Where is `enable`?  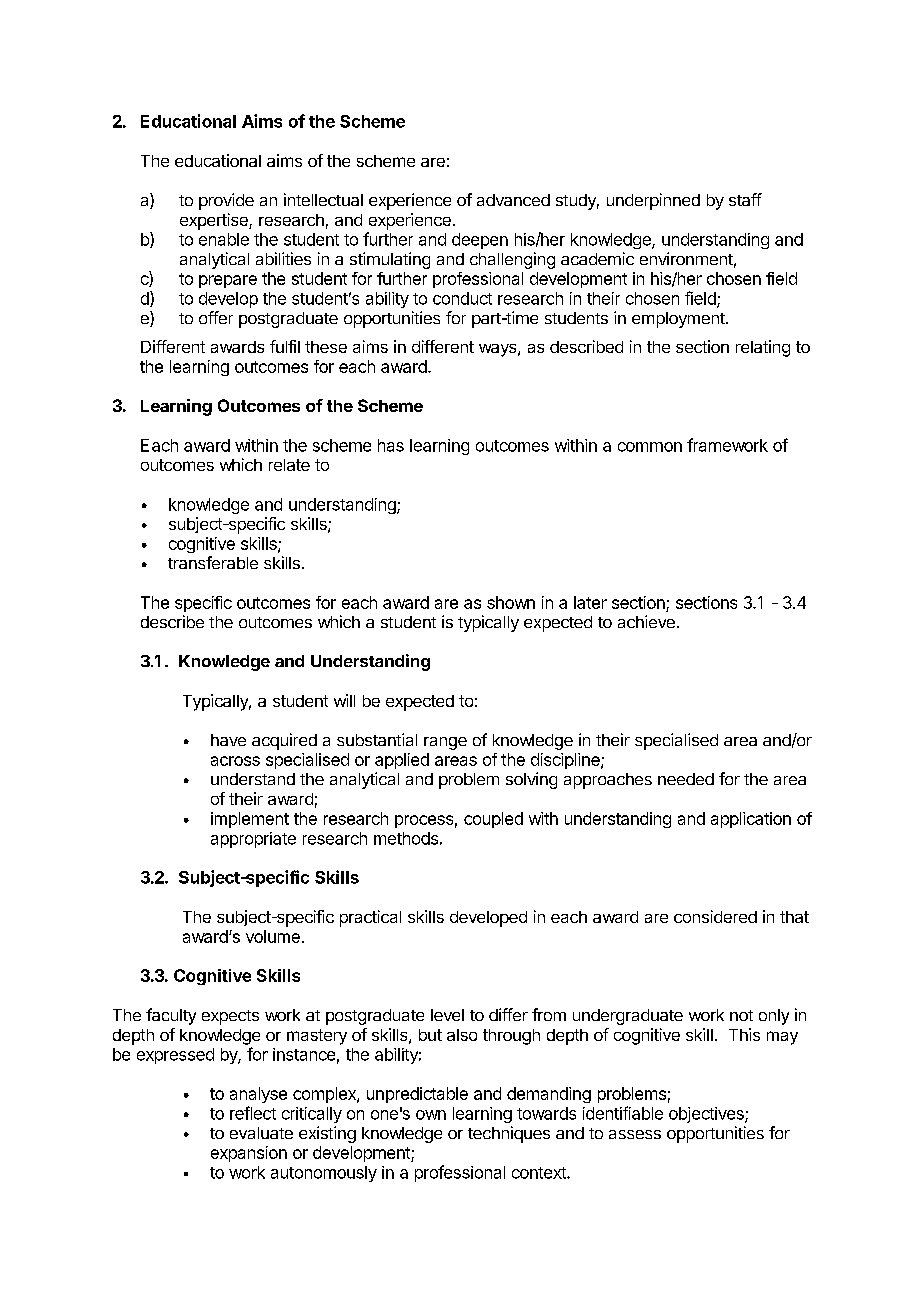 enable is located at coordinates (224, 239).
